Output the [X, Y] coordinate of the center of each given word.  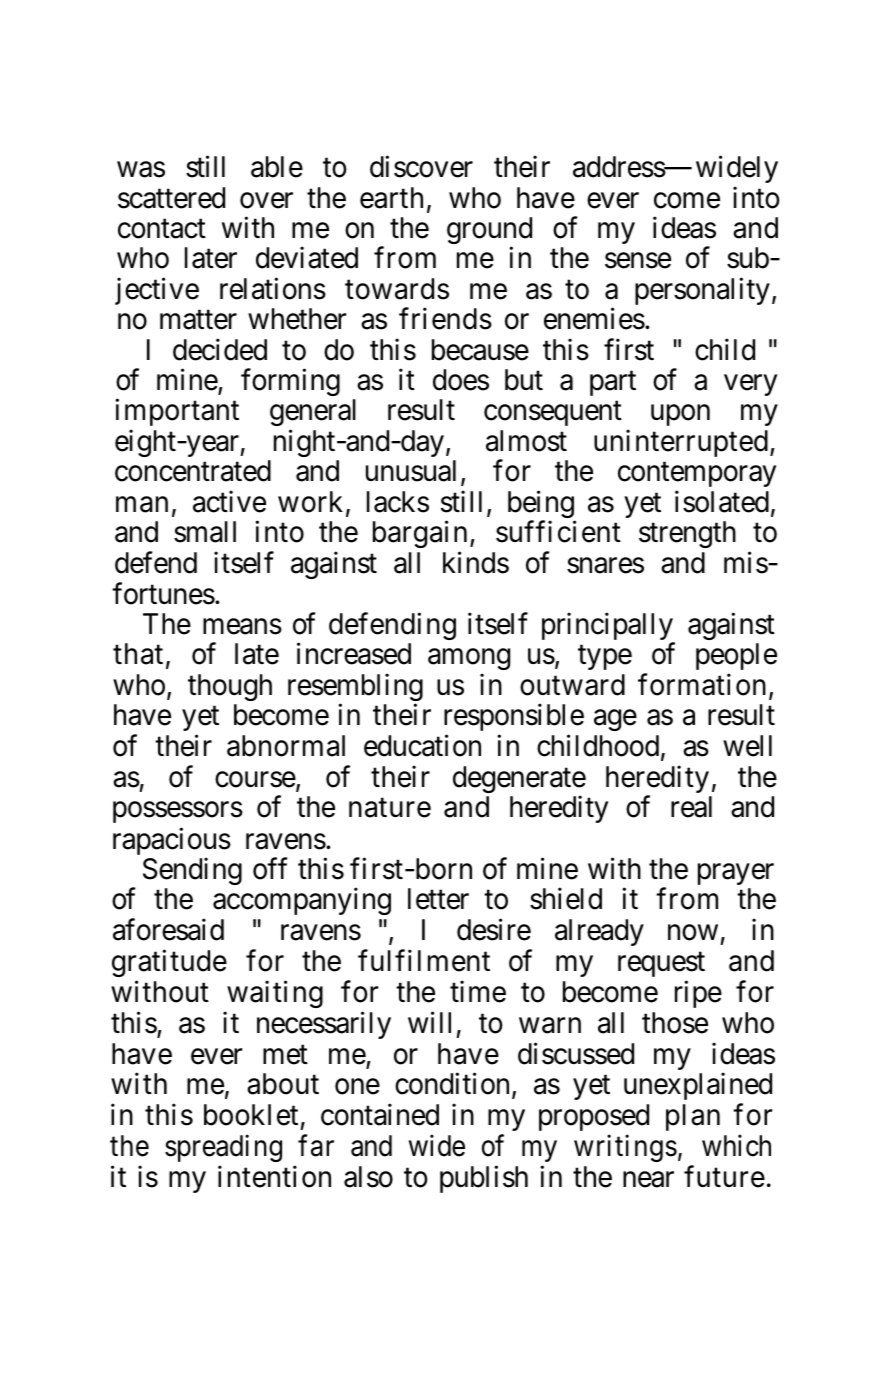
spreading [223, 1148]
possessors [178, 812]
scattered [171, 198]
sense [638, 261]
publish [484, 1179]
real [691, 807]
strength [687, 534]
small [205, 532]
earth [391, 198]
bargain [420, 534]
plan [693, 1117]
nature [390, 808]
